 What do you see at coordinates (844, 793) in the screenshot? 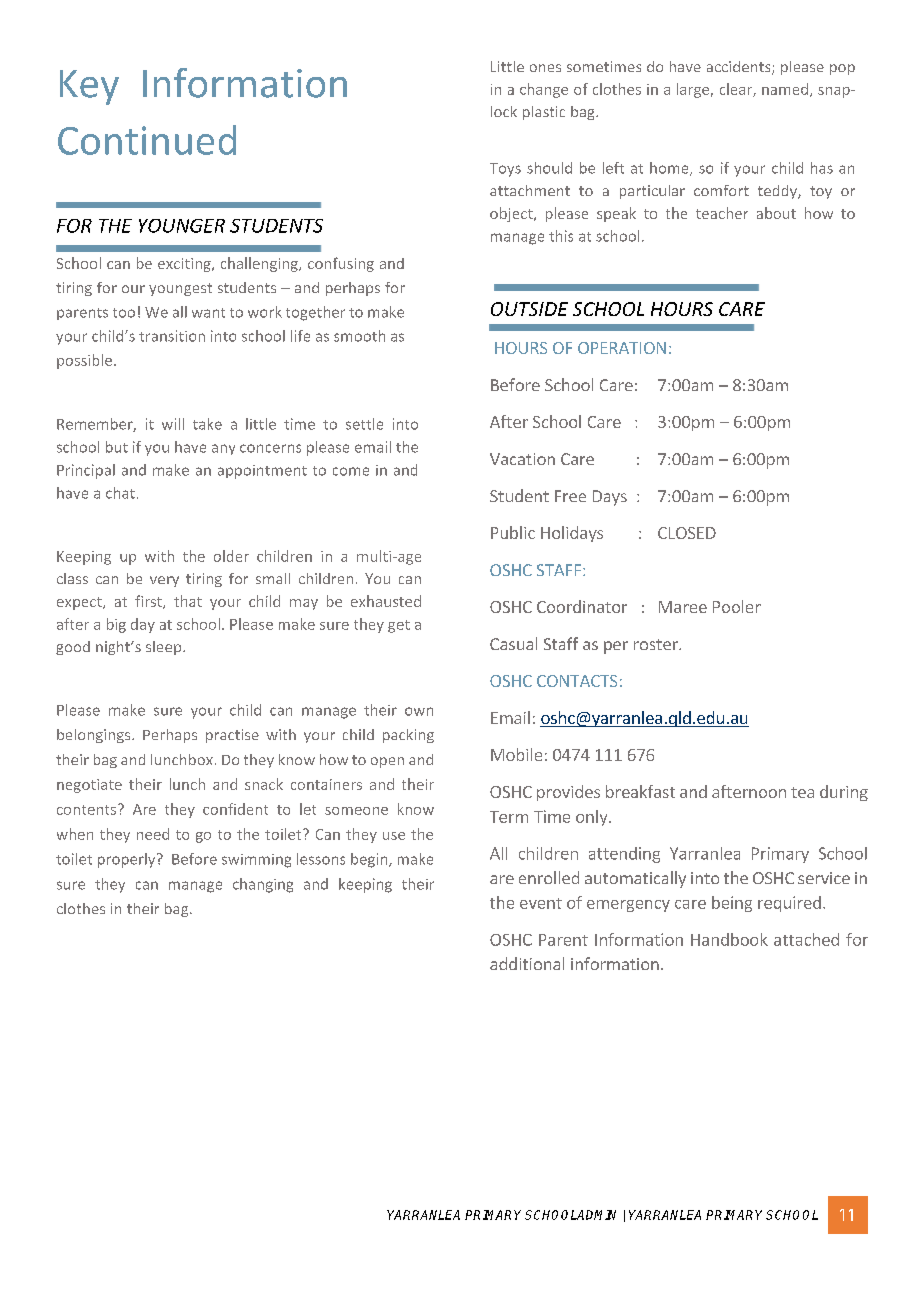
I see `during` at bounding box center [844, 793].
